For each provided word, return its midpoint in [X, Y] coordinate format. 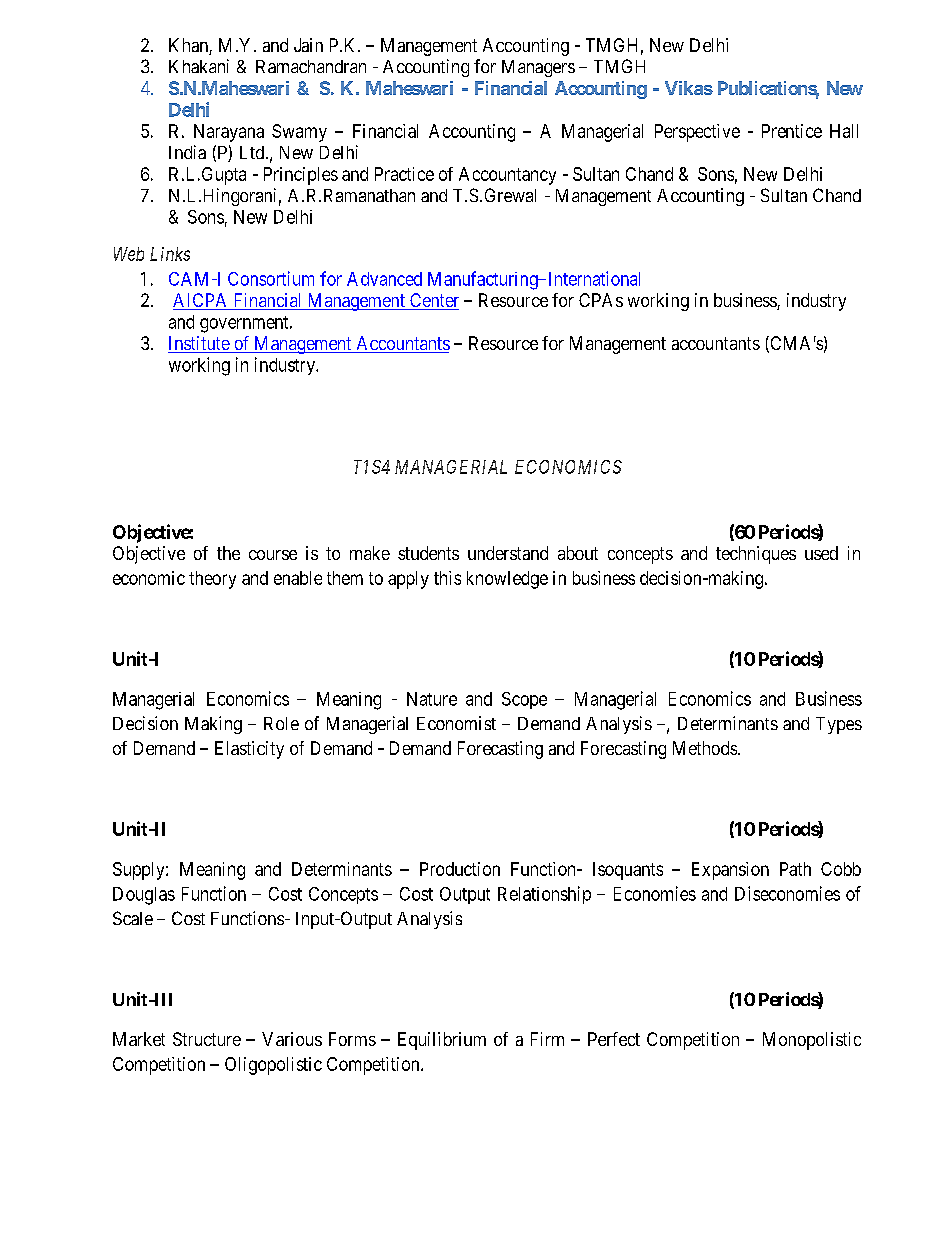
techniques [756, 555]
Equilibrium [442, 1041]
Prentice [792, 131]
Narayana [229, 133]
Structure [207, 1039]
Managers [538, 68]
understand [508, 553]
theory [212, 580]
